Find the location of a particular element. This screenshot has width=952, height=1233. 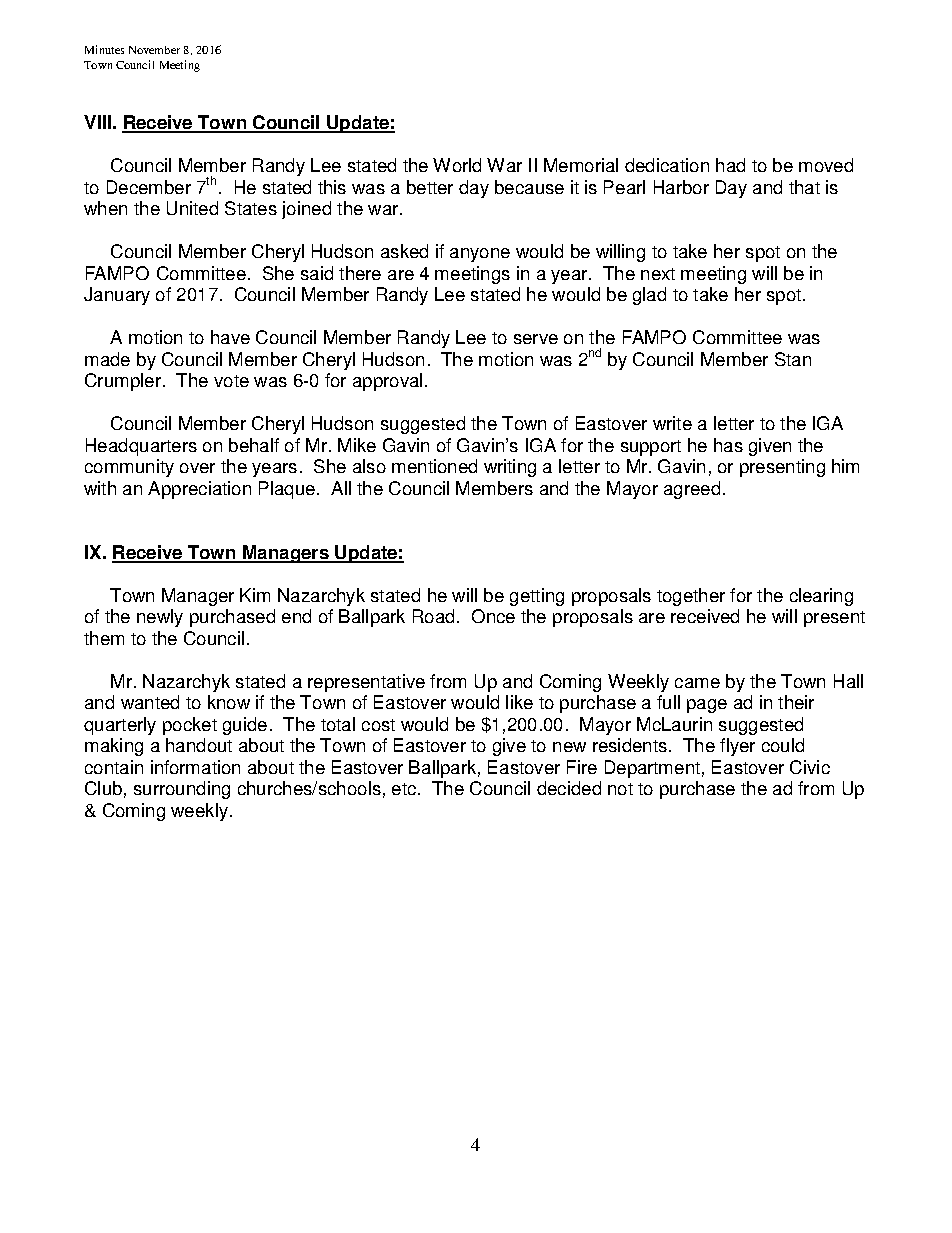

United is located at coordinates (192, 208).
